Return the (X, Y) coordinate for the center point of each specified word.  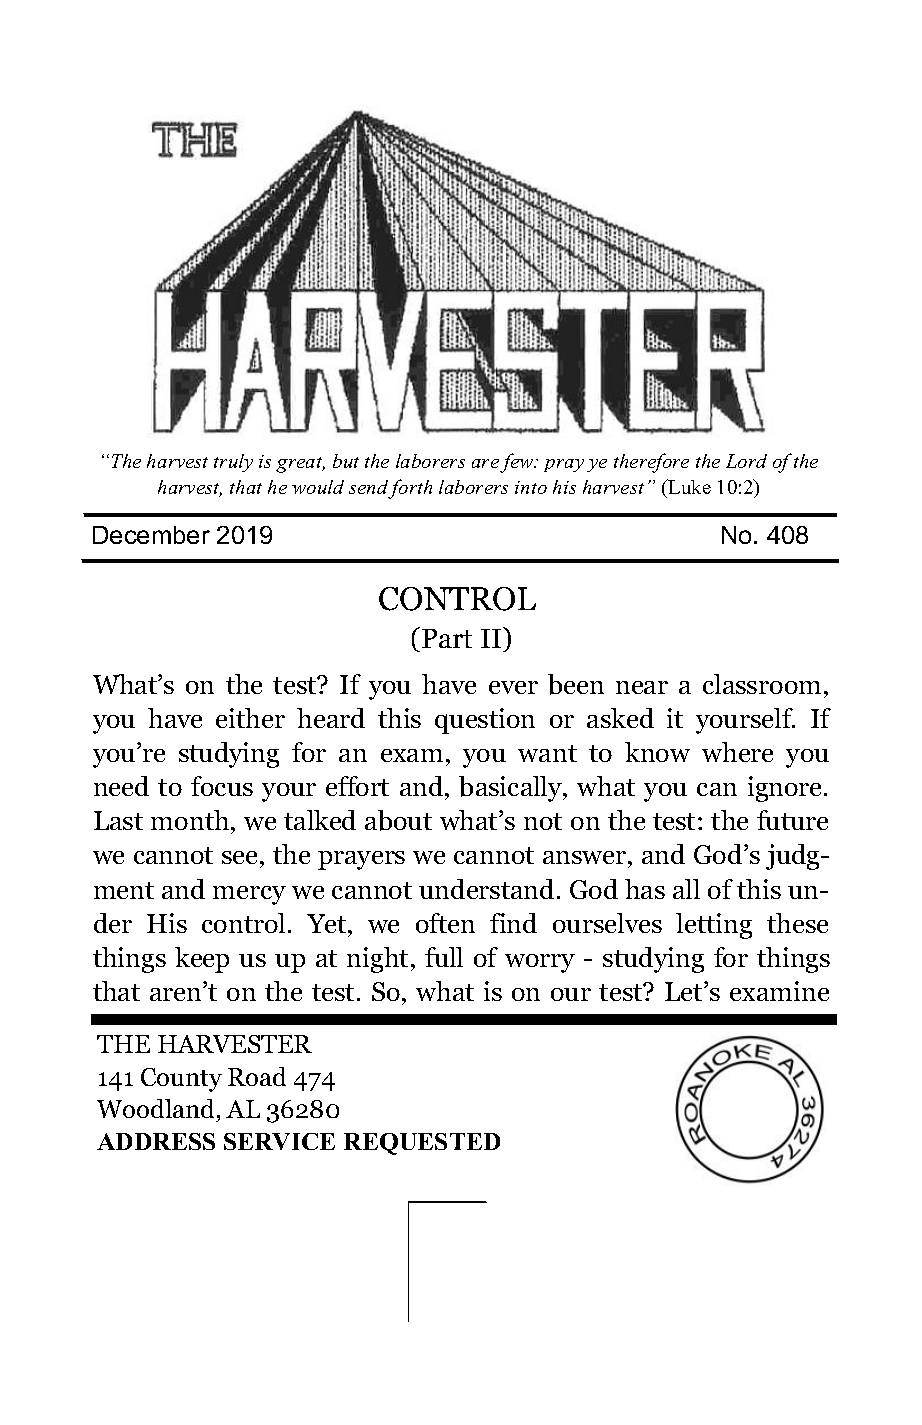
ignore (786, 789)
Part (447, 638)
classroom (762, 684)
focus (222, 786)
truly (233, 463)
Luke (688, 486)
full (444, 957)
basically (512, 789)
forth (410, 489)
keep (202, 960)
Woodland (157, 1110)
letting (714, 926)
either (250, 718)
